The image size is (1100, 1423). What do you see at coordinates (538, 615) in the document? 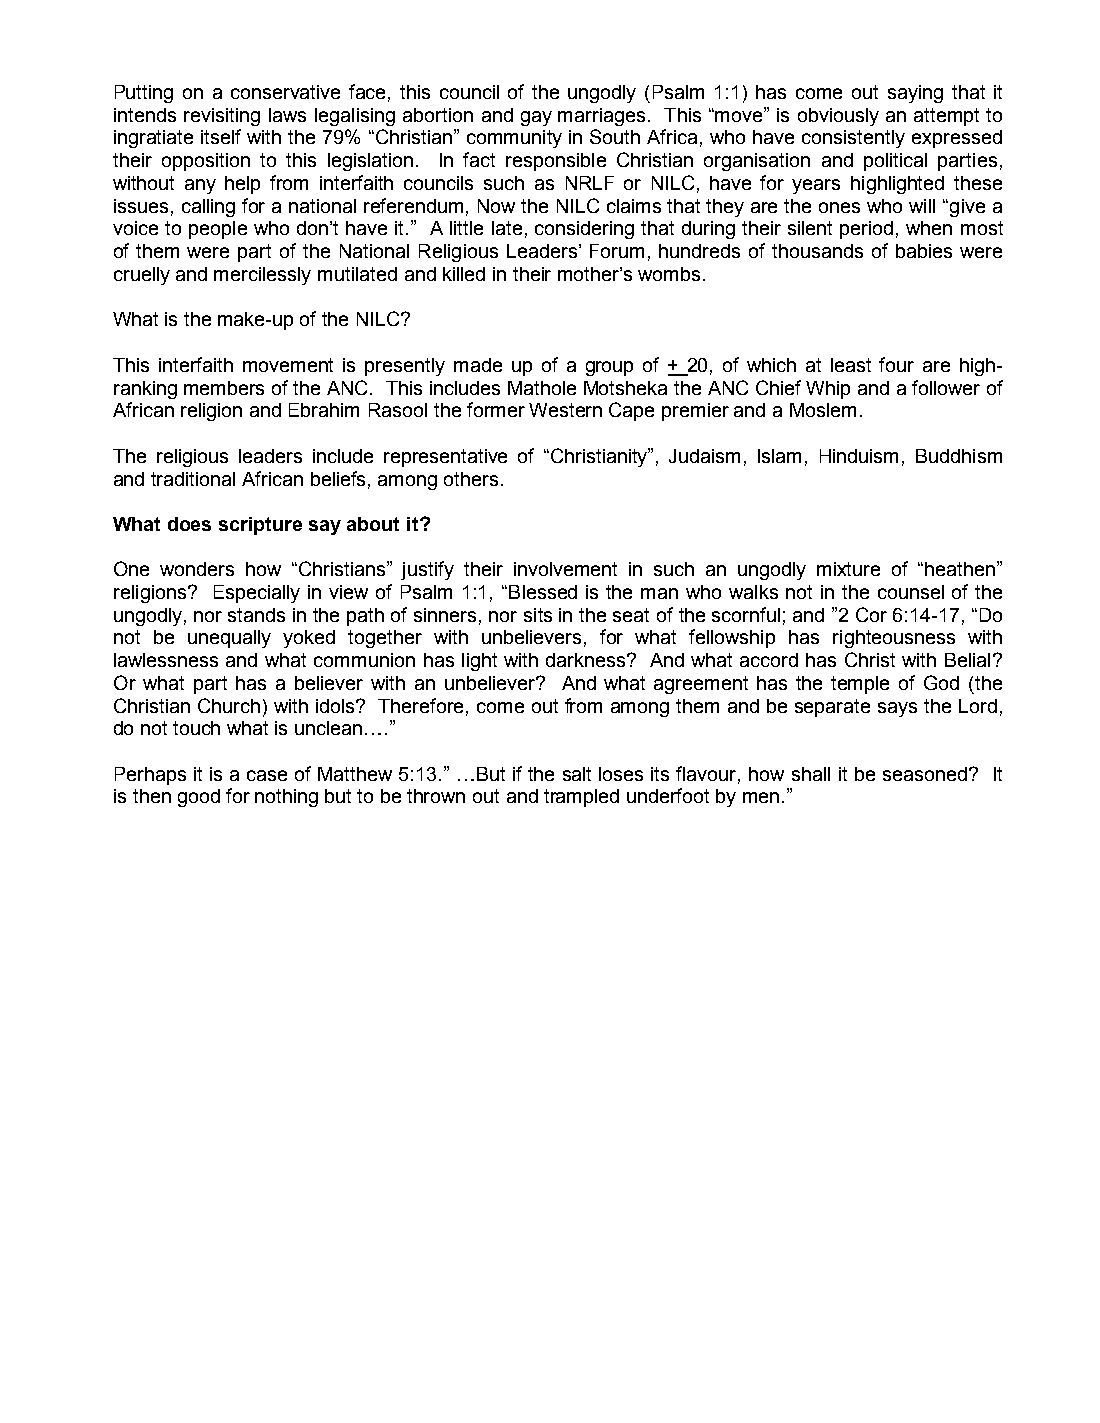
I see `sits` at bounding box center [538, 615].
